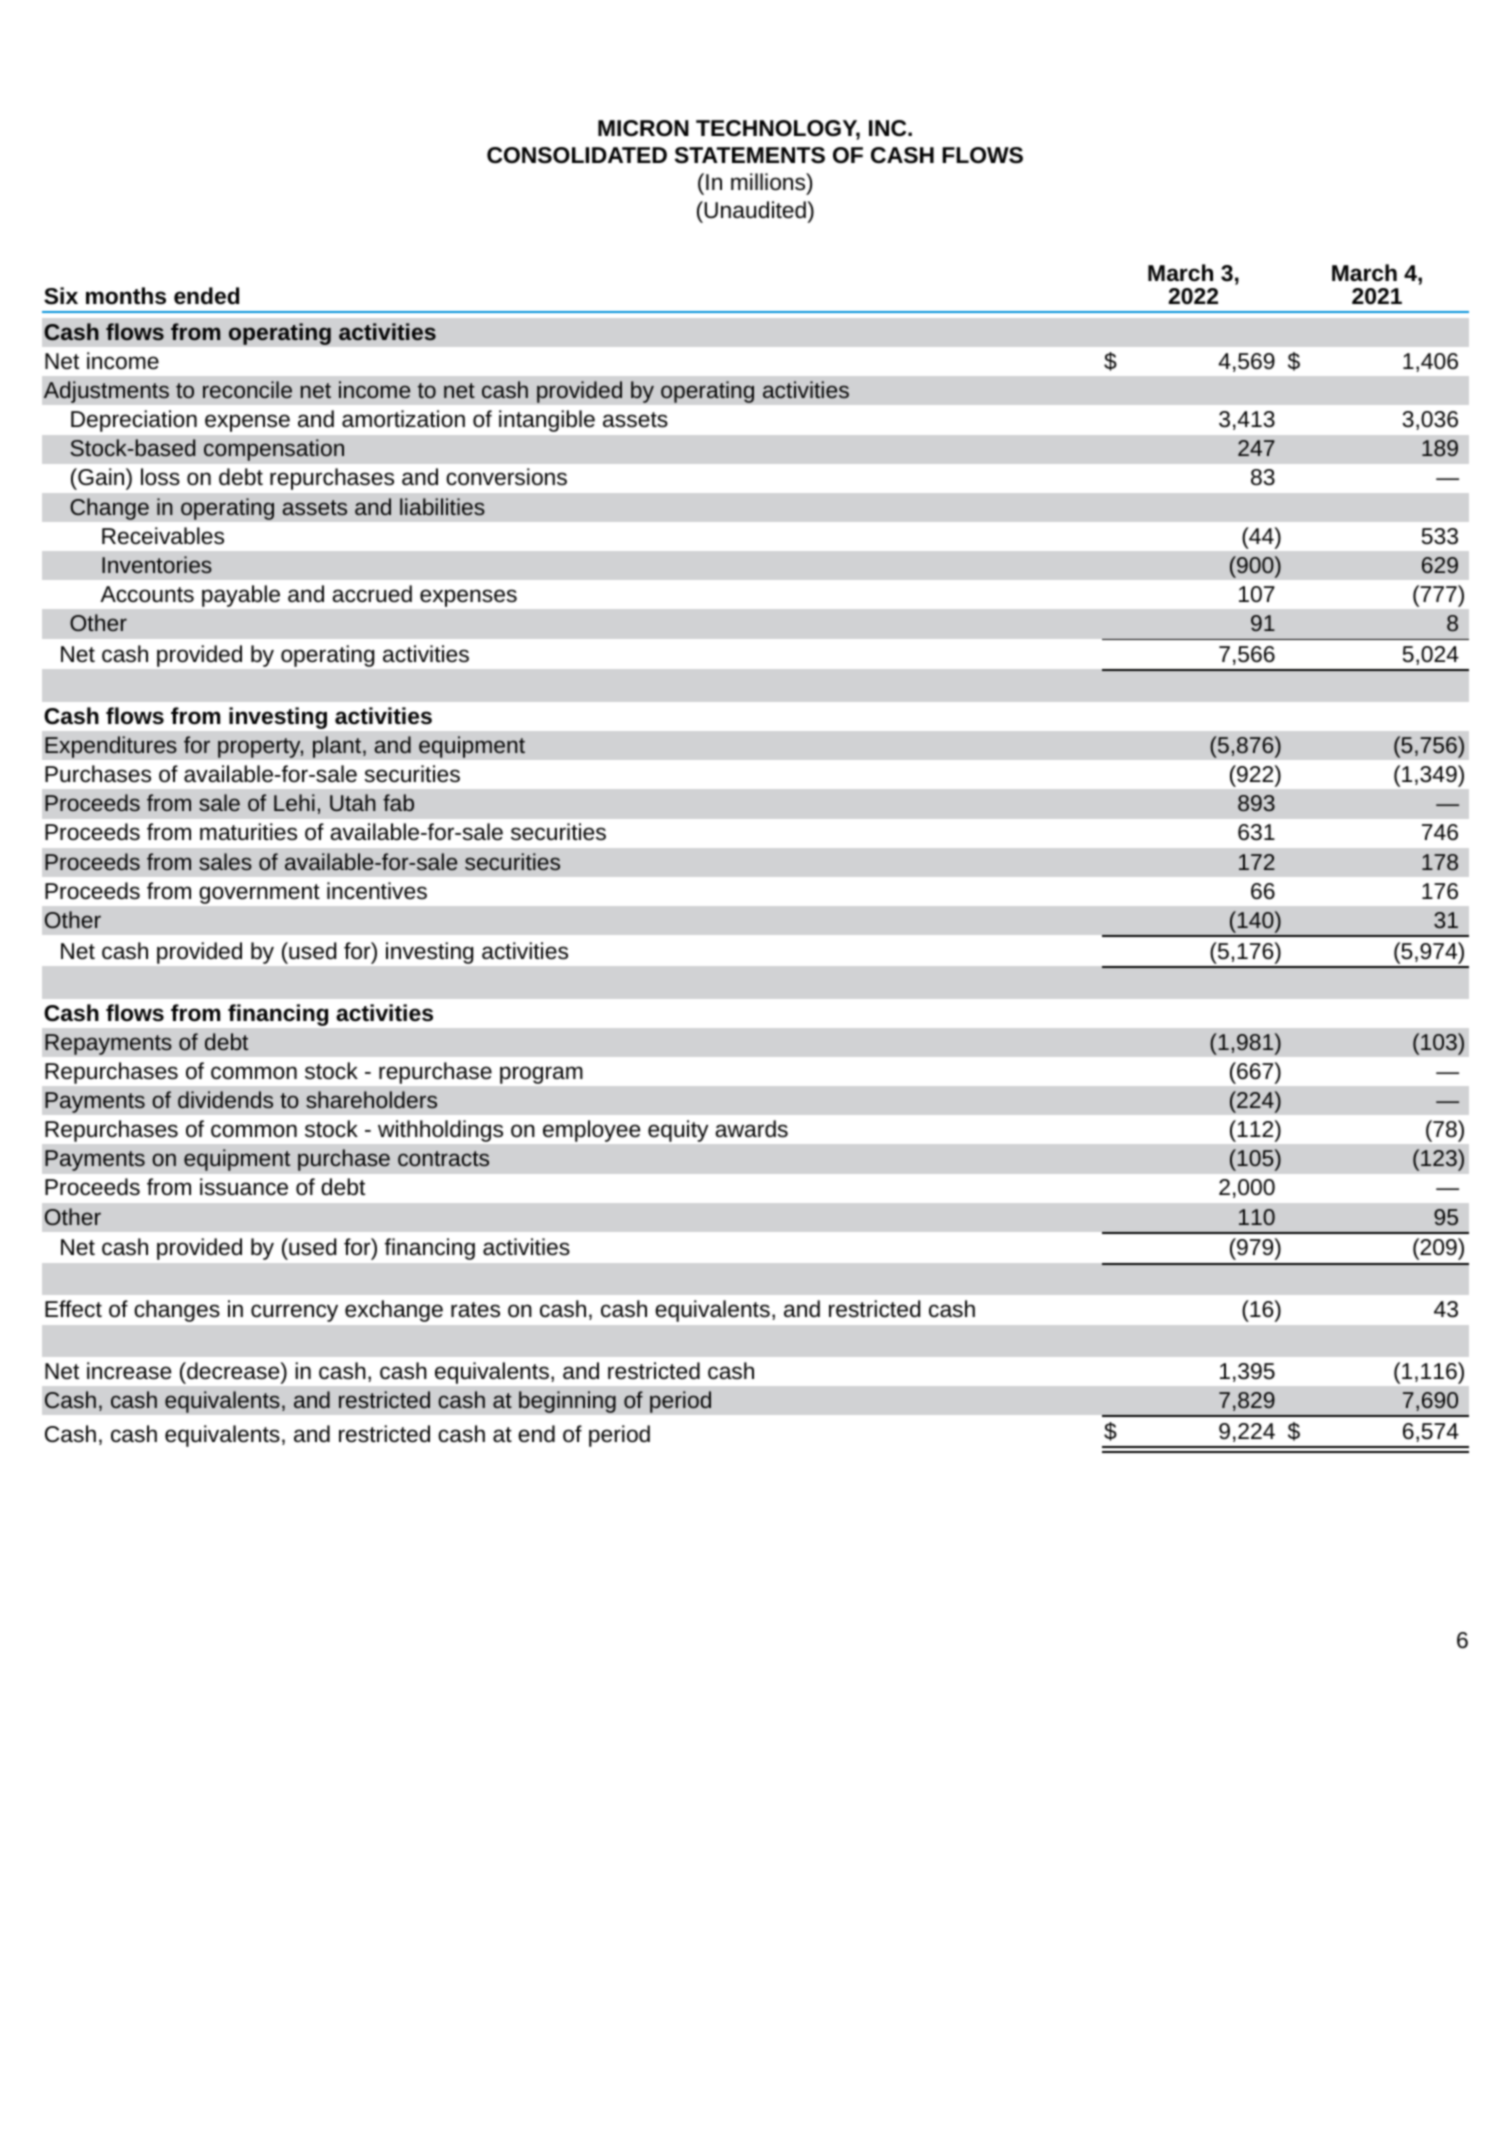 This screenshot has height=2139, width=1512. What do you see at coordinates (157, 564) in the screenshot?
I see `Inventories` at bounding box center [157, 564].
